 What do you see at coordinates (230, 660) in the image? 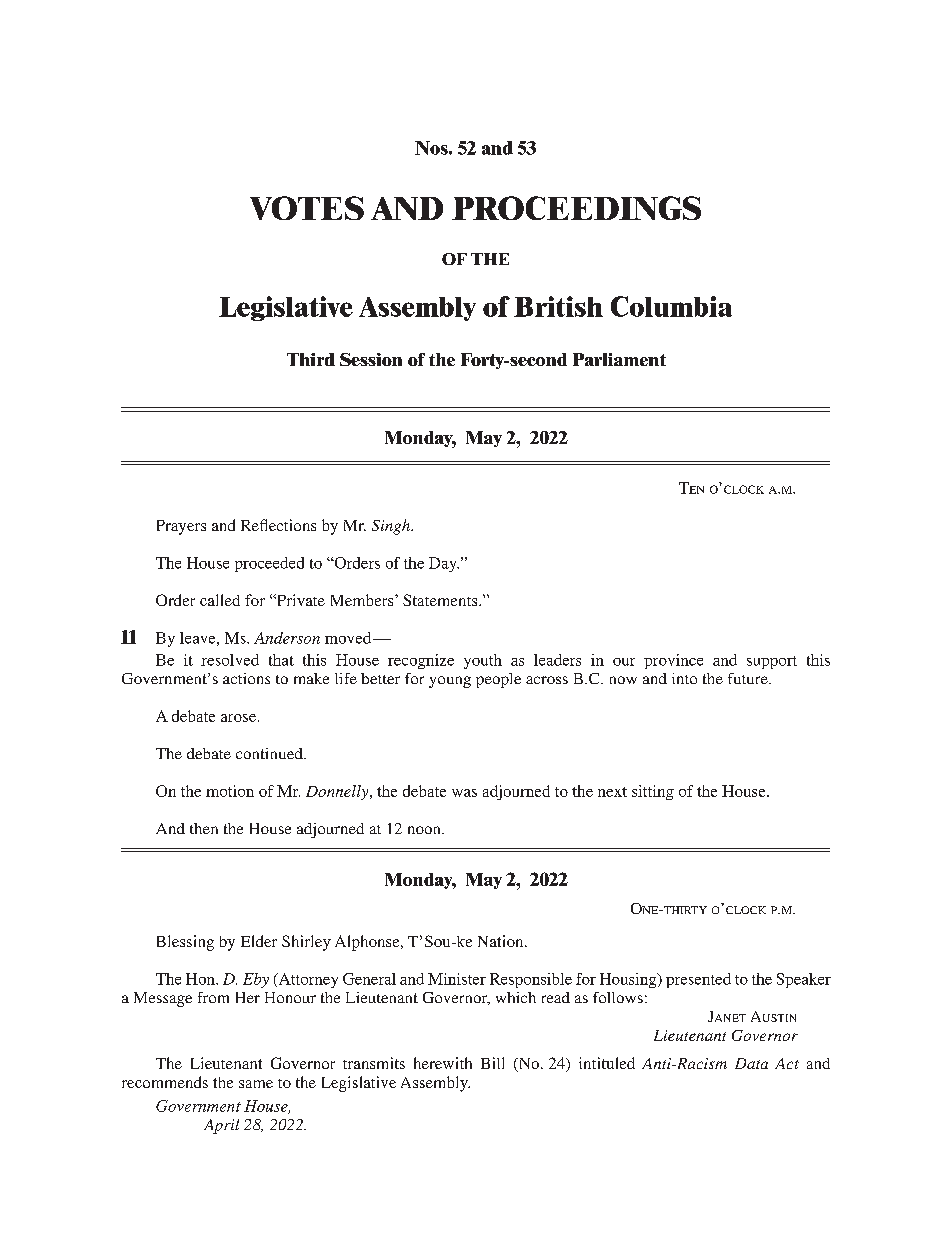
I see `resolved` at bounding box center [230, 660].
